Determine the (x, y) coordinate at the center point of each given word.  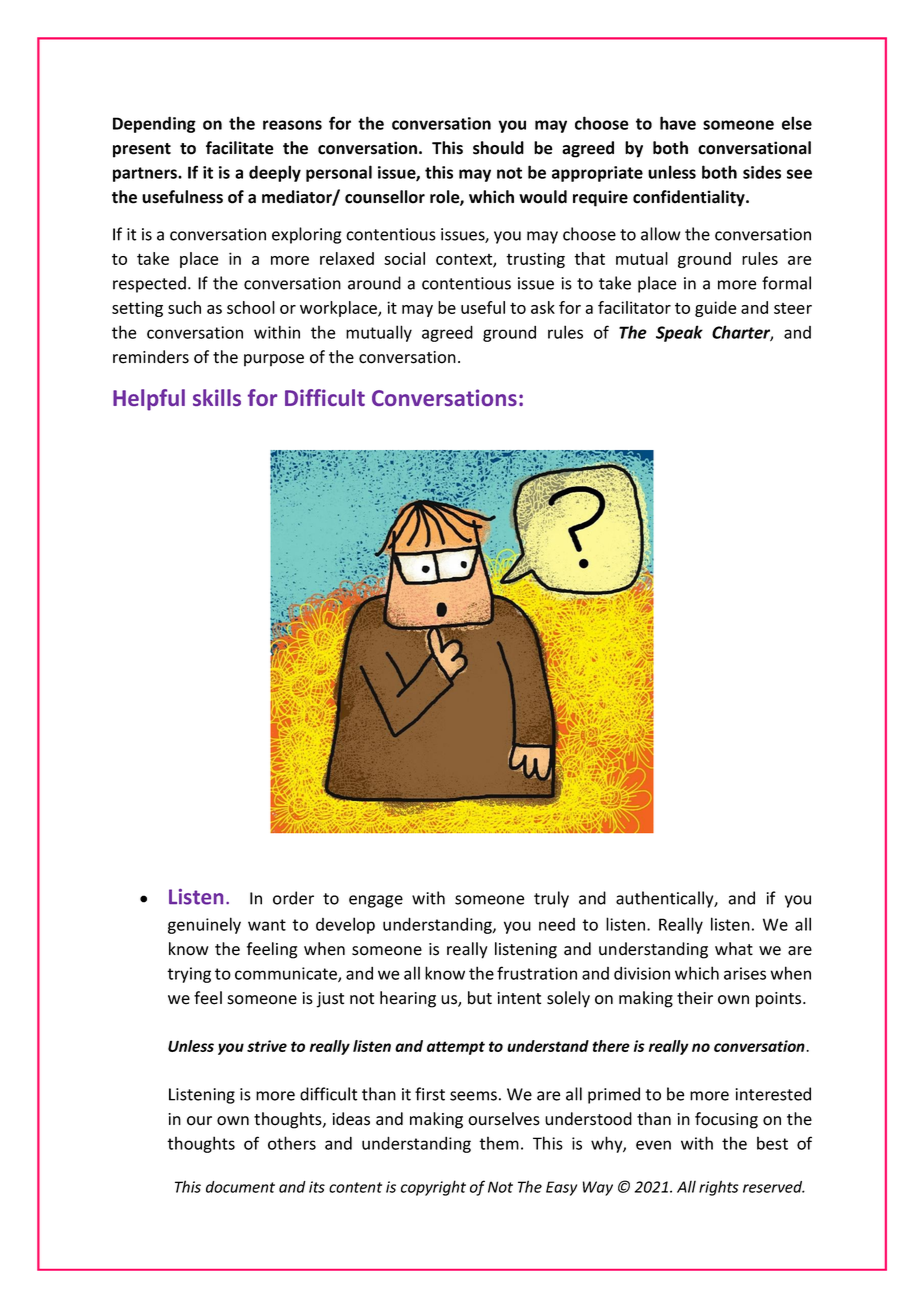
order (293, 898)
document (240, 1187)
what (734, 949)
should (498, 148)
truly (551, 899)
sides (762, 172)
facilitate (240, 148)
